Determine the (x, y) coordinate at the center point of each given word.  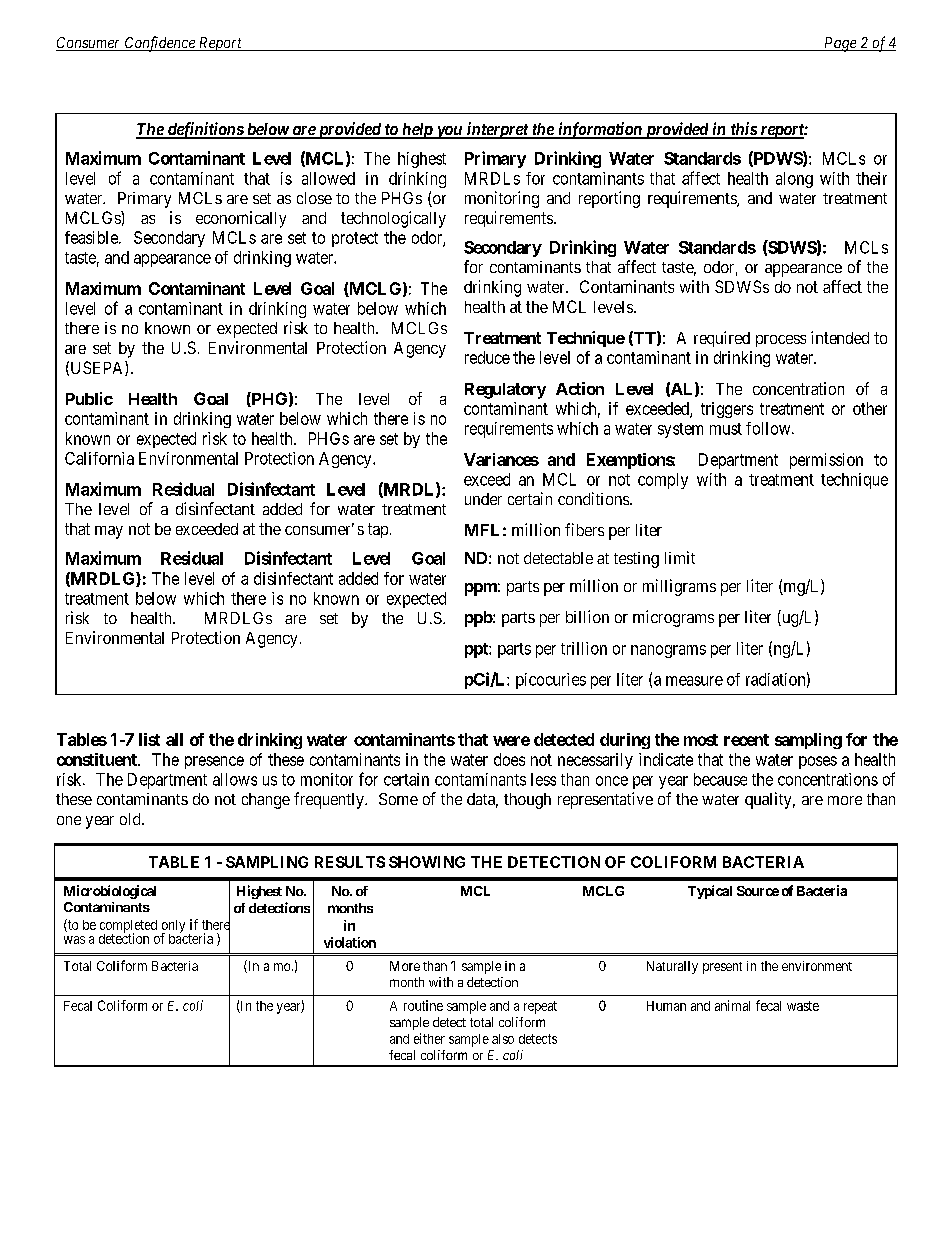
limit (680, 557)
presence (214, 762)
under (483, 499)
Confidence (160, 44)
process (781, 341)
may (109, 532)
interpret (497, 130)
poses (818, 762)
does (509, 759)
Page (840, 44)
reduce (487, 357)
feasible (92, 237)
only (173, 927)
